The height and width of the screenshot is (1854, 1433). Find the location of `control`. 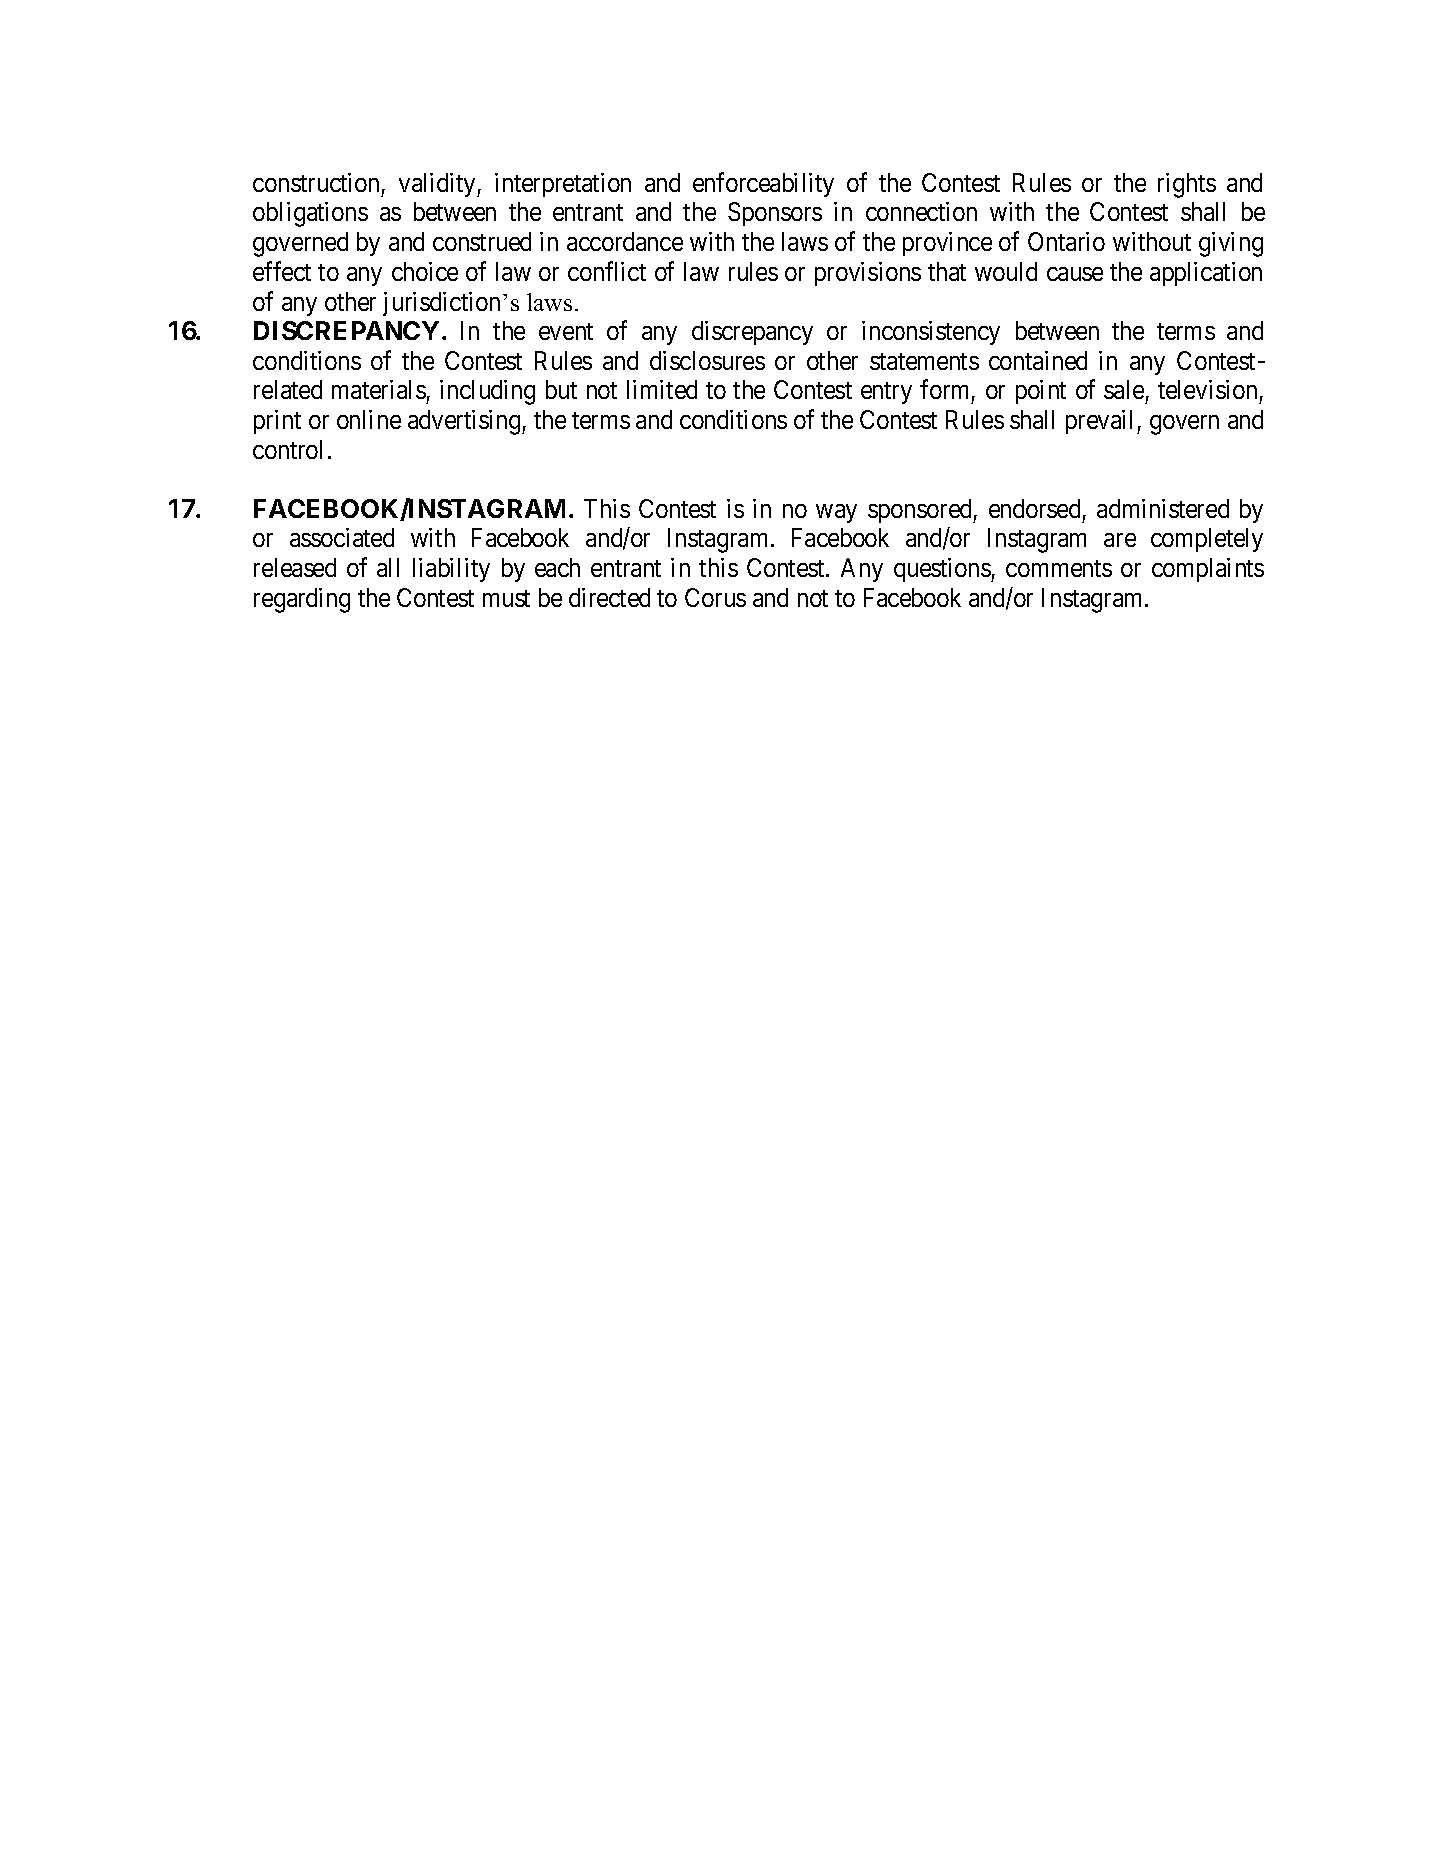

control is located at coordinates (287, 449).
